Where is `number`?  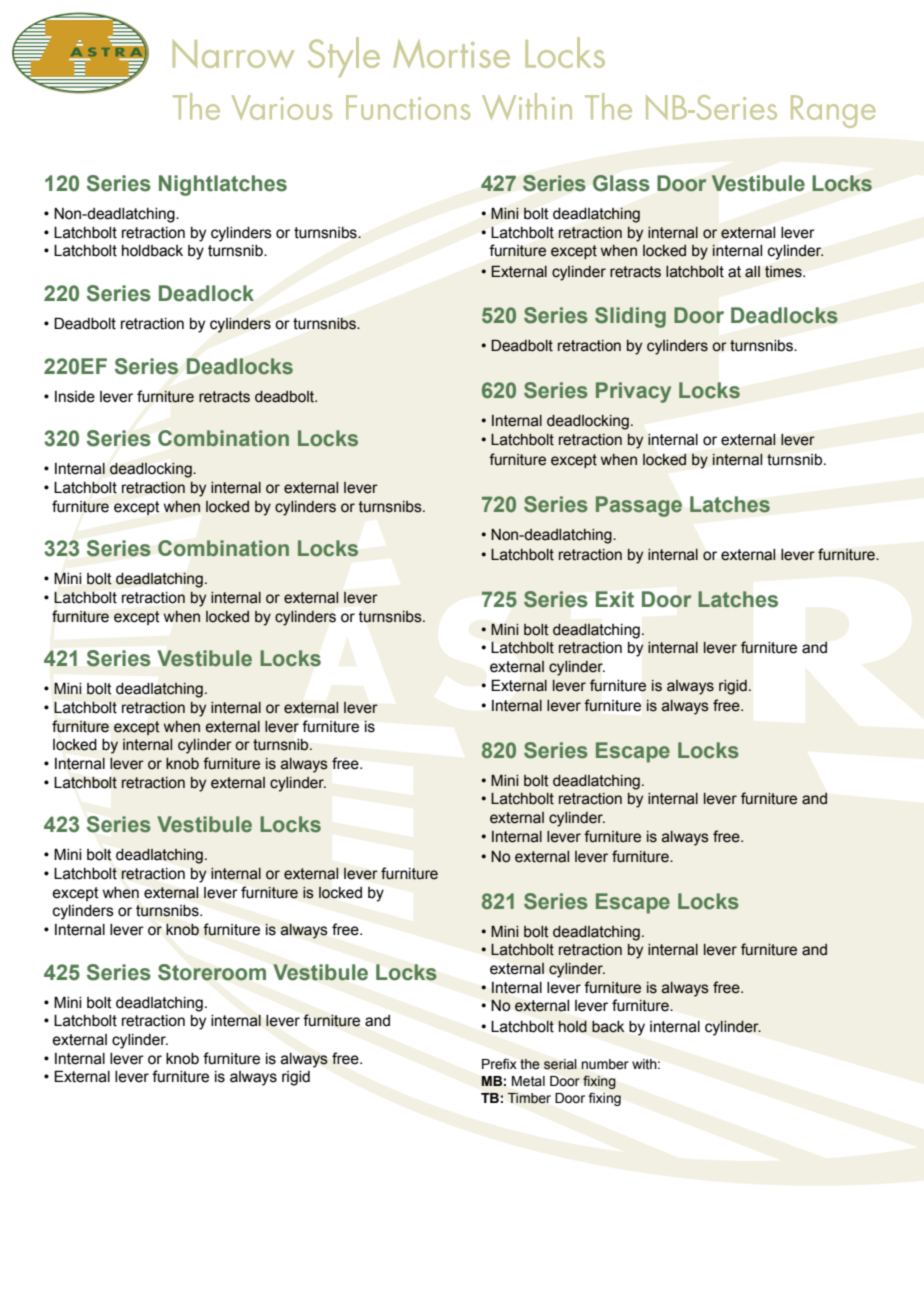
number is located at coordinates (605, 1064).
